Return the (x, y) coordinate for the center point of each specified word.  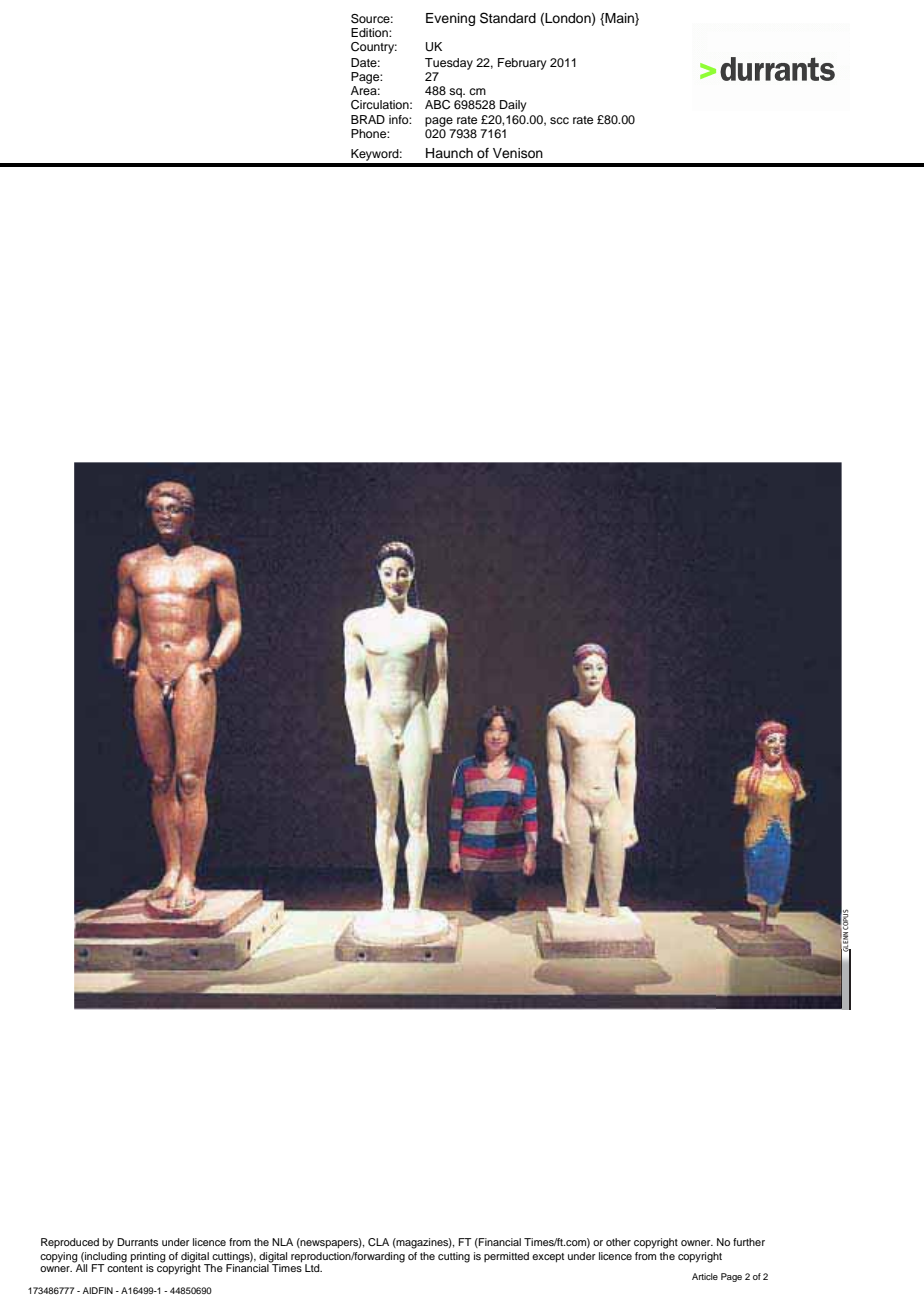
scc (559, 120)
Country (374, 48)
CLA (378, 1242)
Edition (370, 32)
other (618, 1242)
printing (148, 1258)
